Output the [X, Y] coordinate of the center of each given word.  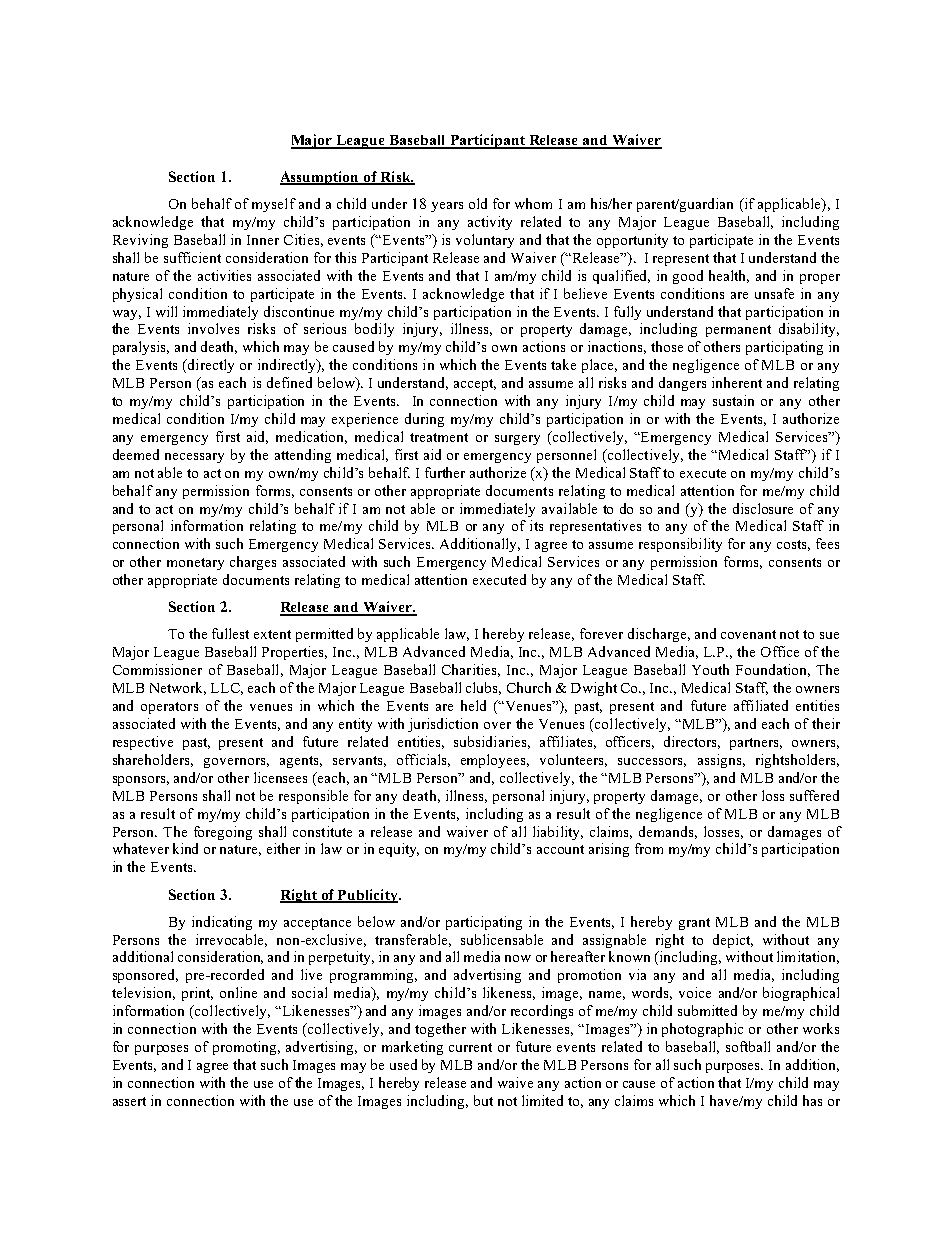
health [729, 276]
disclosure [763, 508]
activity [490, 223]
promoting [246, 1048]
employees [495, 761]
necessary [194, 458]
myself [274, 205]
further [445, 472]
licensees [280, 777]
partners [756, 744]
